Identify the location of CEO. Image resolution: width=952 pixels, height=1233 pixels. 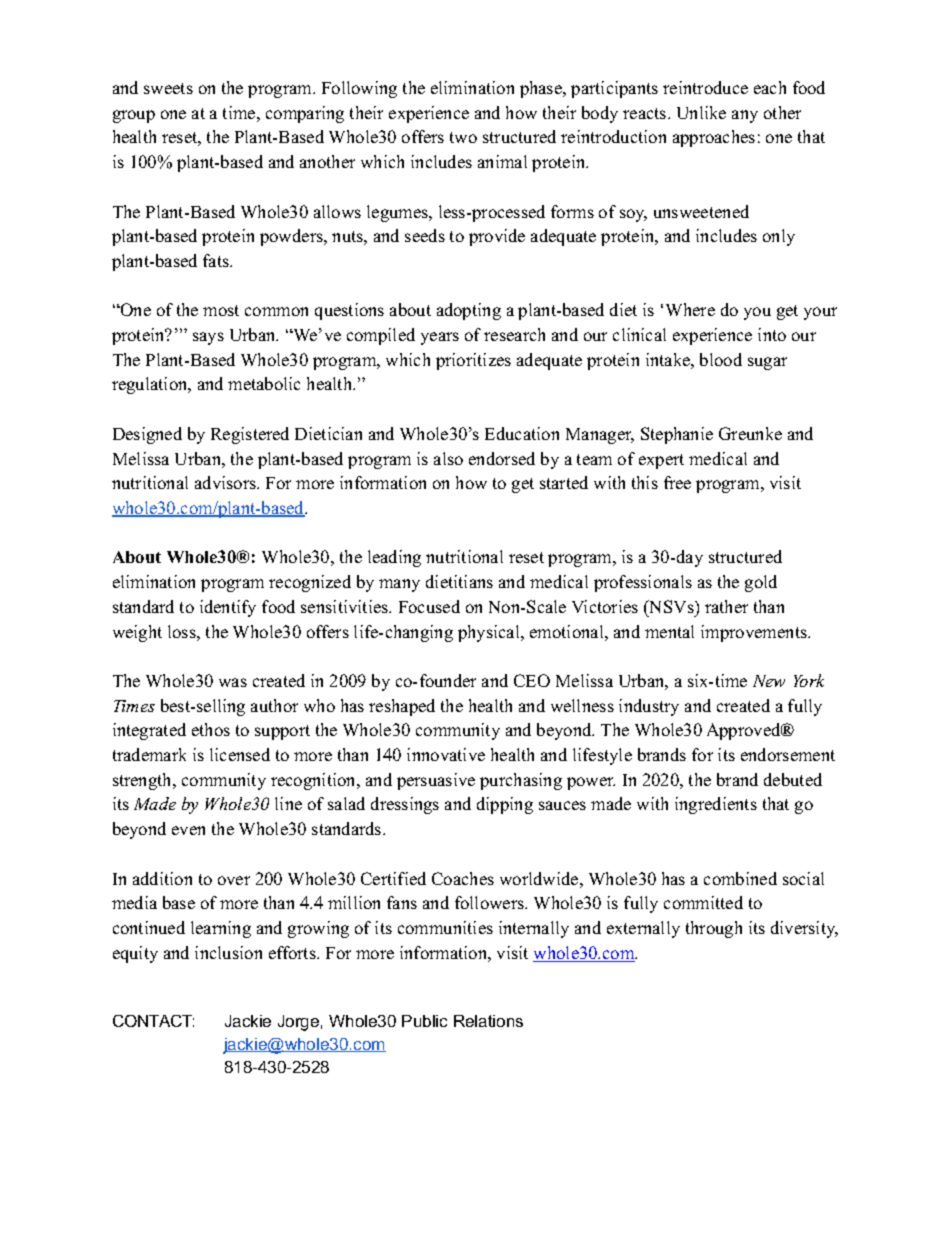
(532, 680).
